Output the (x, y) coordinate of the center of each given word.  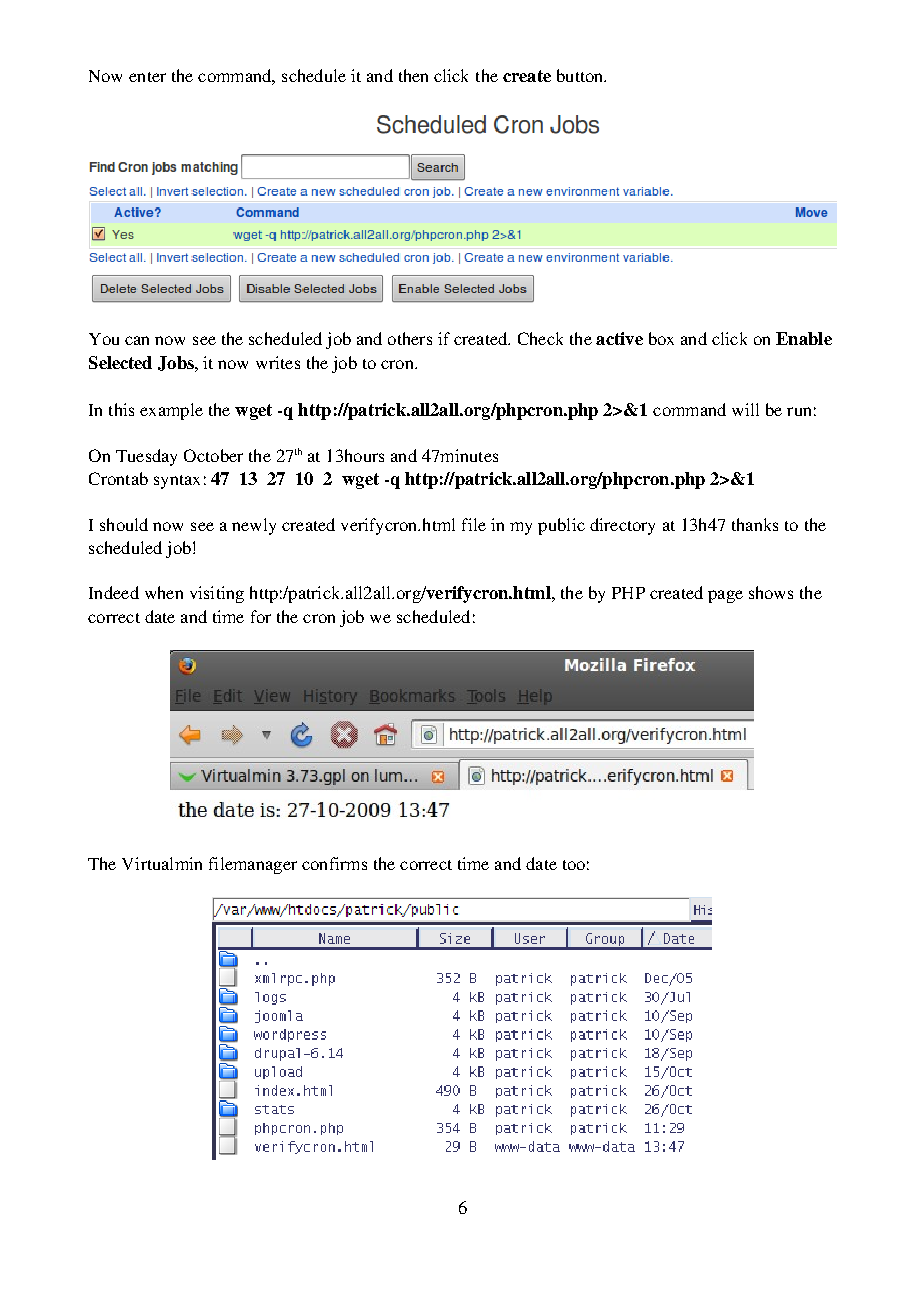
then (413, 75)
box (661, 338)
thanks (755, 524)
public (561, 526)
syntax (177, 482)
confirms (334, 863)
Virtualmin (162, 863)
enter (147, 77)
